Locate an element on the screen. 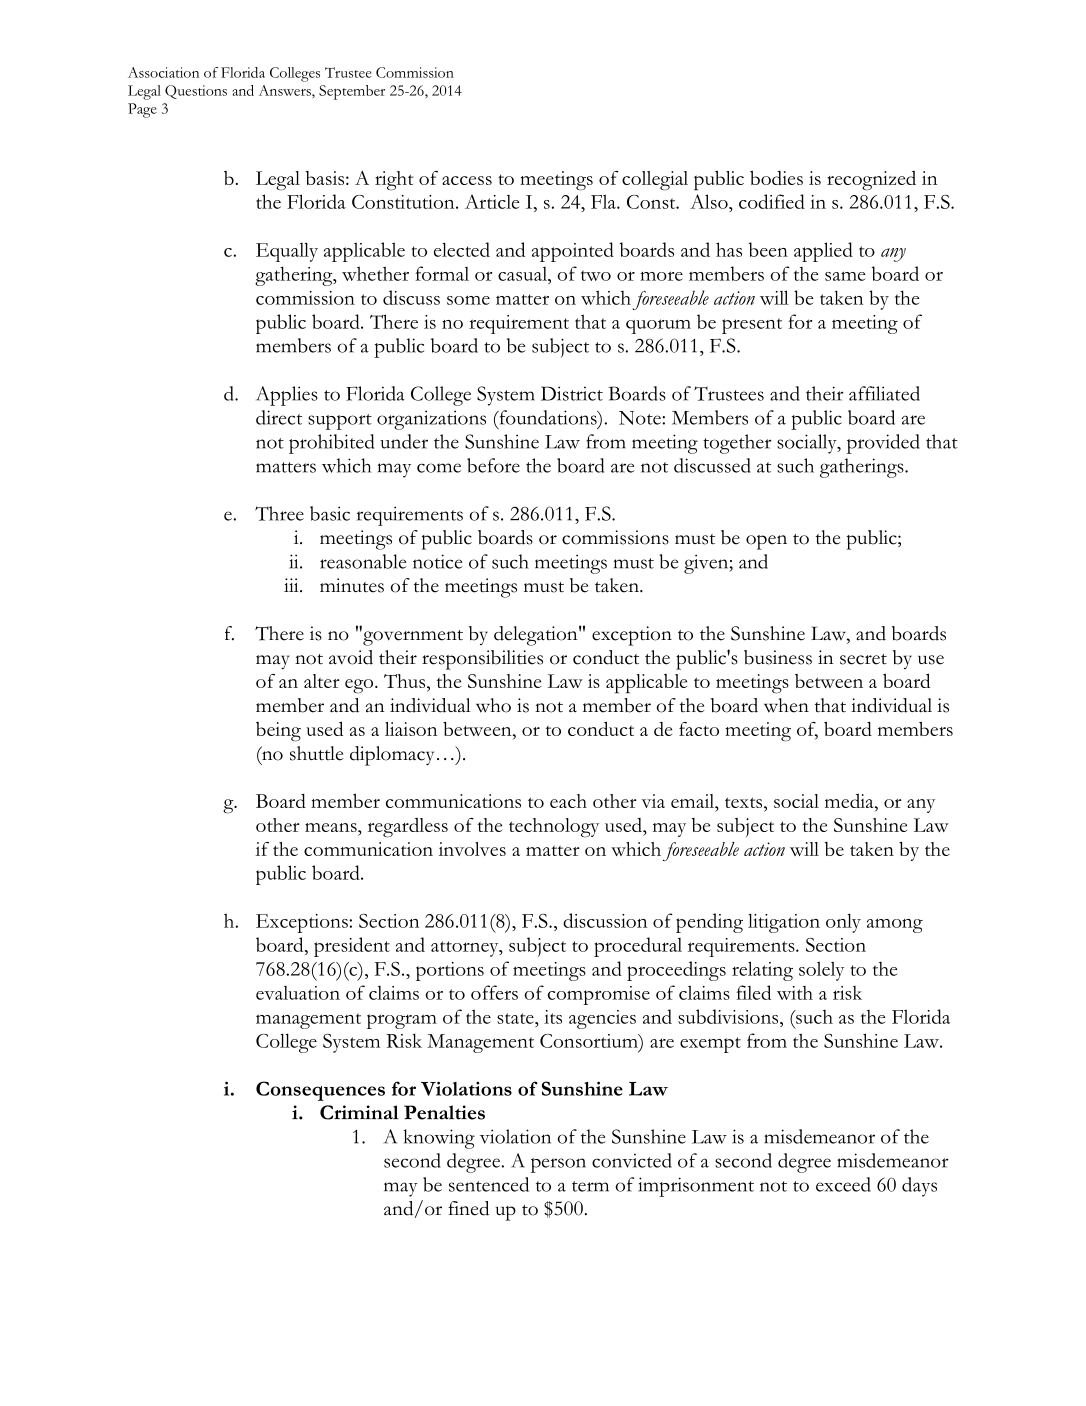  when is located at coordinates (786, 705).
